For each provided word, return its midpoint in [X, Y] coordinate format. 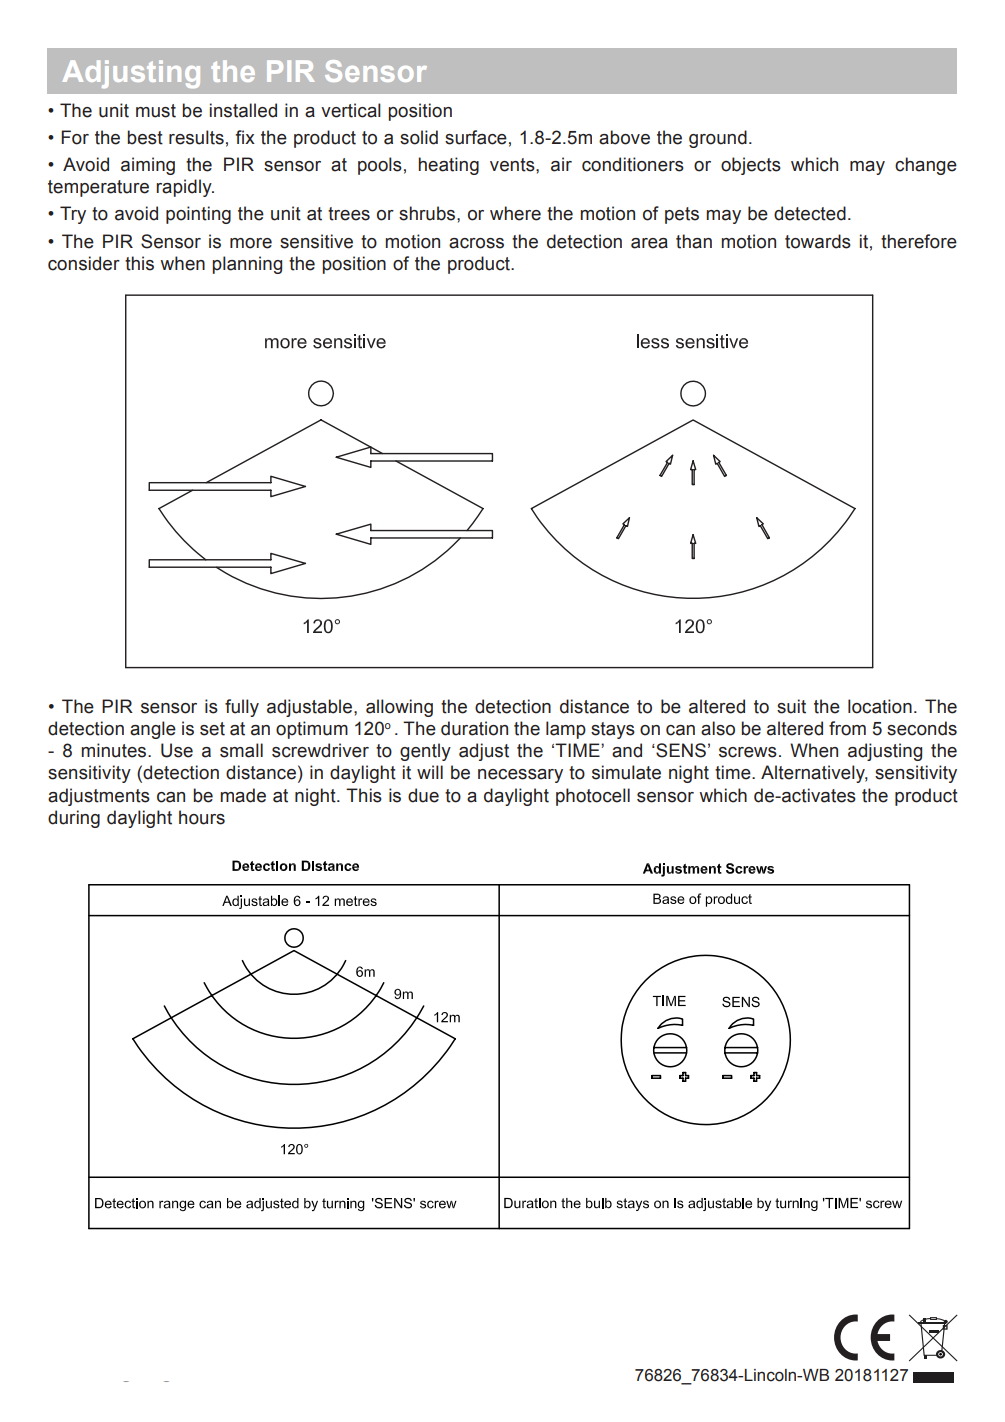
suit [791, 706]
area [649, 243]
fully [242, 708]
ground [718, 139]
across [476, 243]
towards [818, 241]
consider [84, 263]
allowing [399, 708]
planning [247, 265]
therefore [919, 241]
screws [748, 752]
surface [476, 137]
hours [202, 817]
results [196, 137]
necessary [520, 776]
